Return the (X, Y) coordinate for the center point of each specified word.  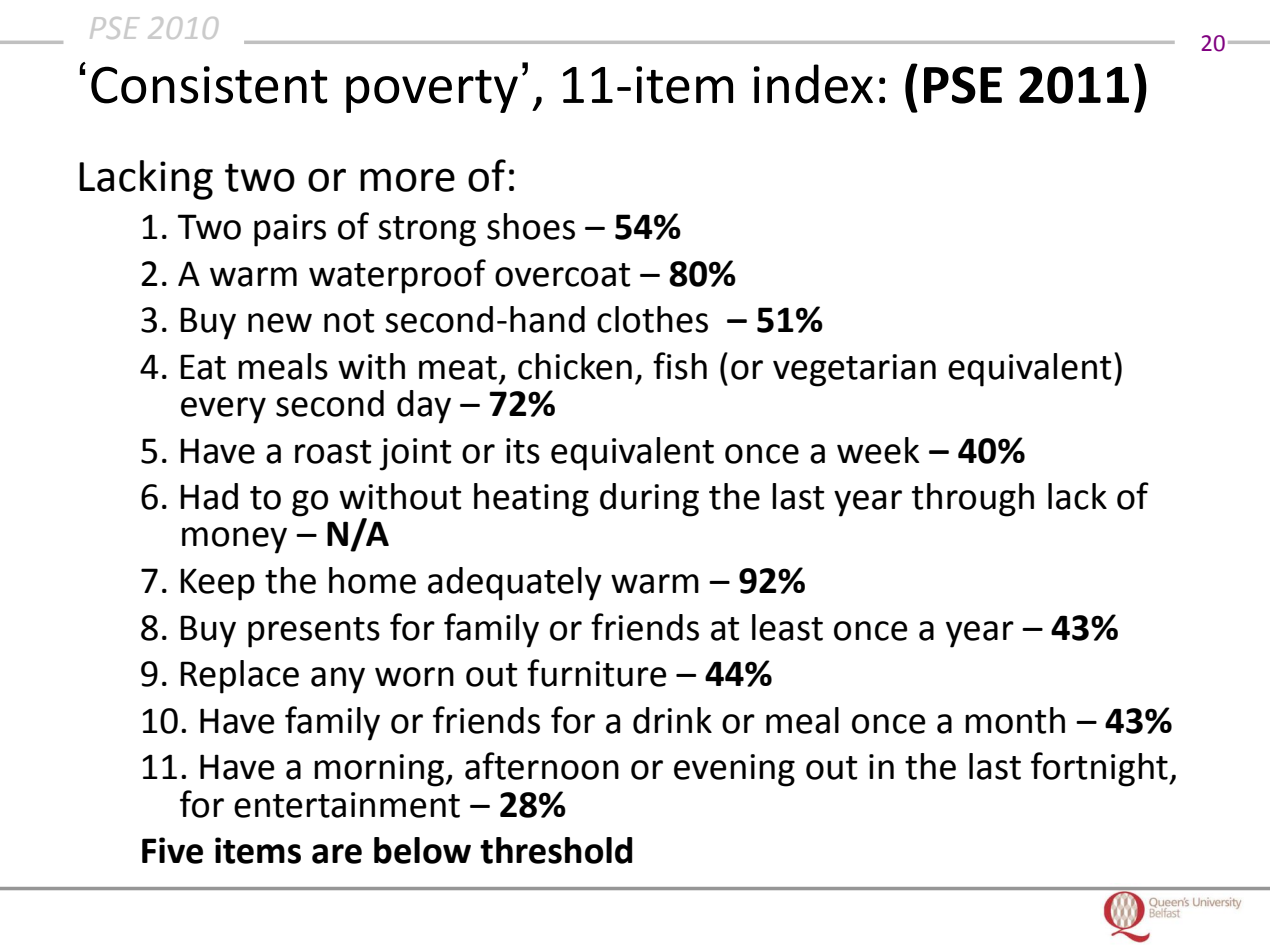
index (813, 84)
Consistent (209, 85)
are (337, 854)
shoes (531, 226)
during (649, 500)
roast (333, 452)
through (973, 500)
